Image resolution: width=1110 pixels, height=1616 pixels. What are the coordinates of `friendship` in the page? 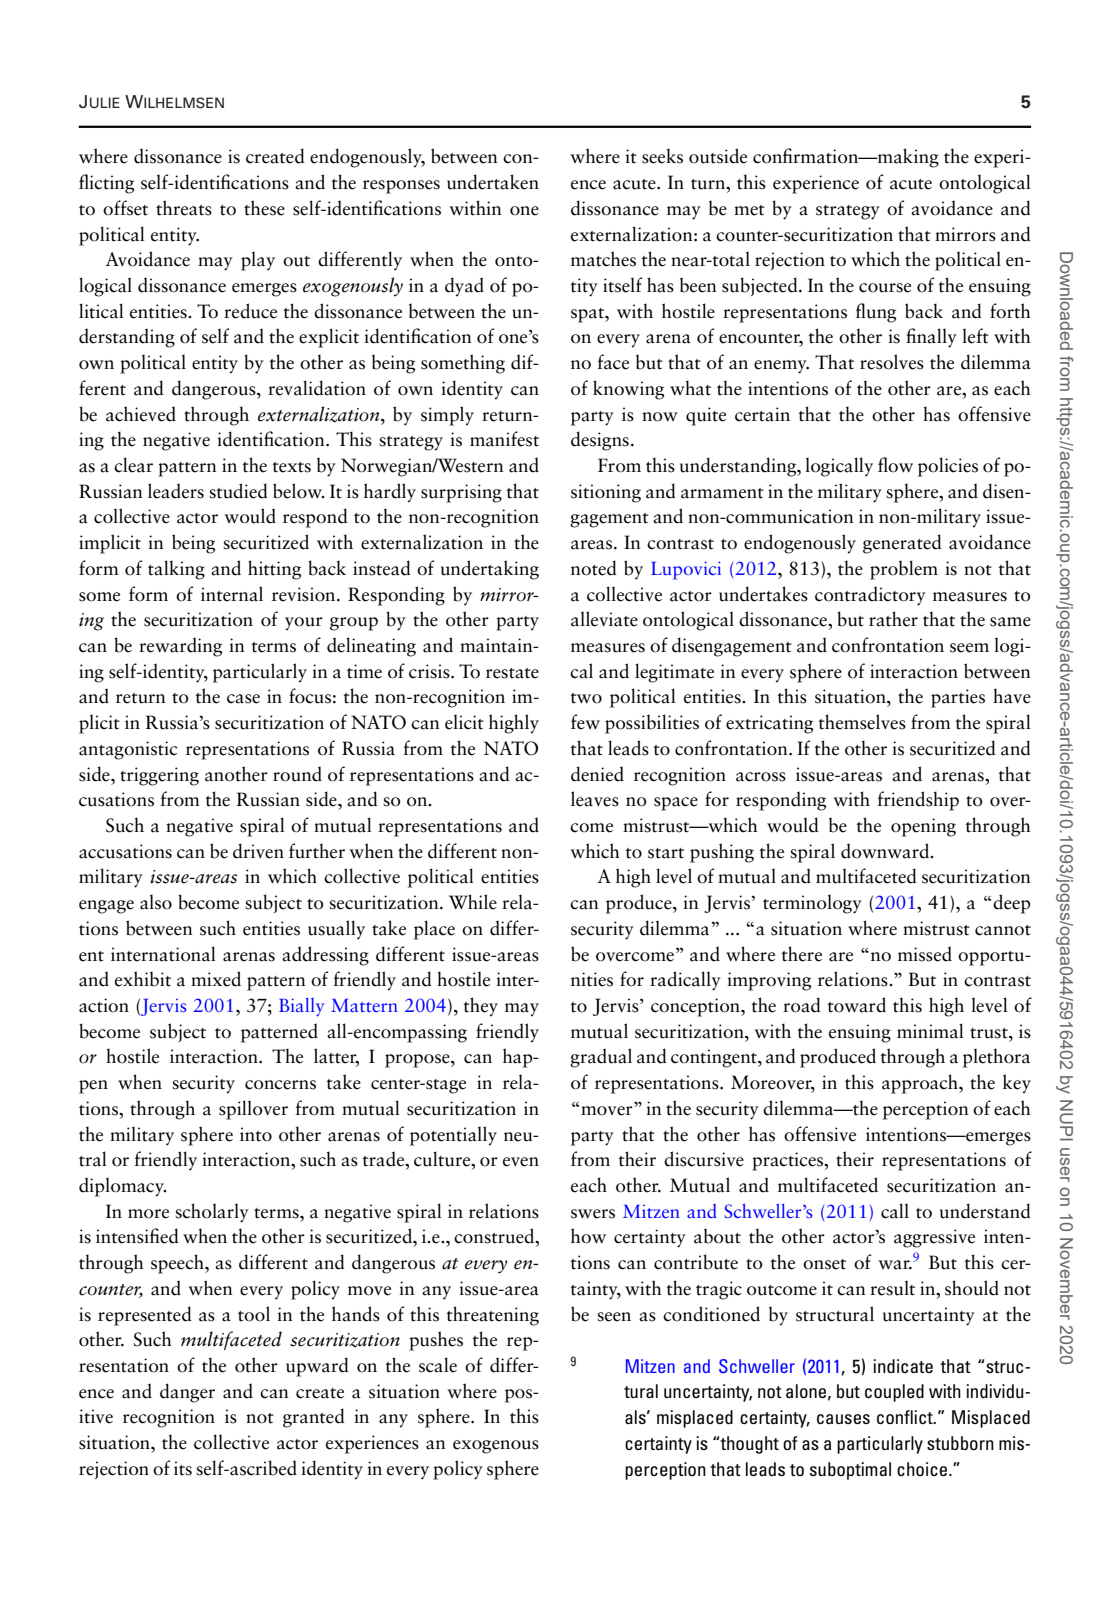 It's located at (918, 801).
